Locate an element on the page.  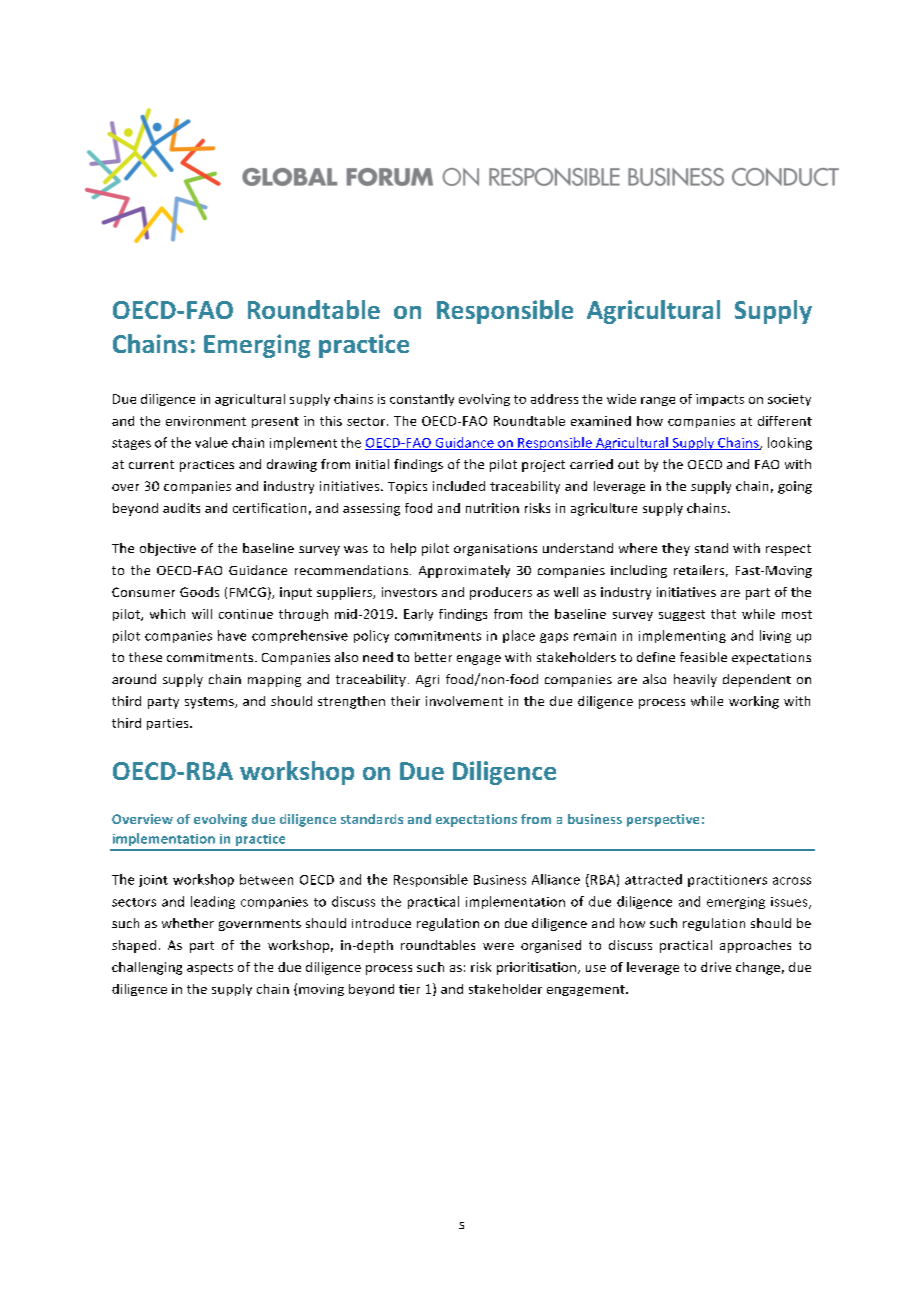
drive is located at coordinates (716, 967).
